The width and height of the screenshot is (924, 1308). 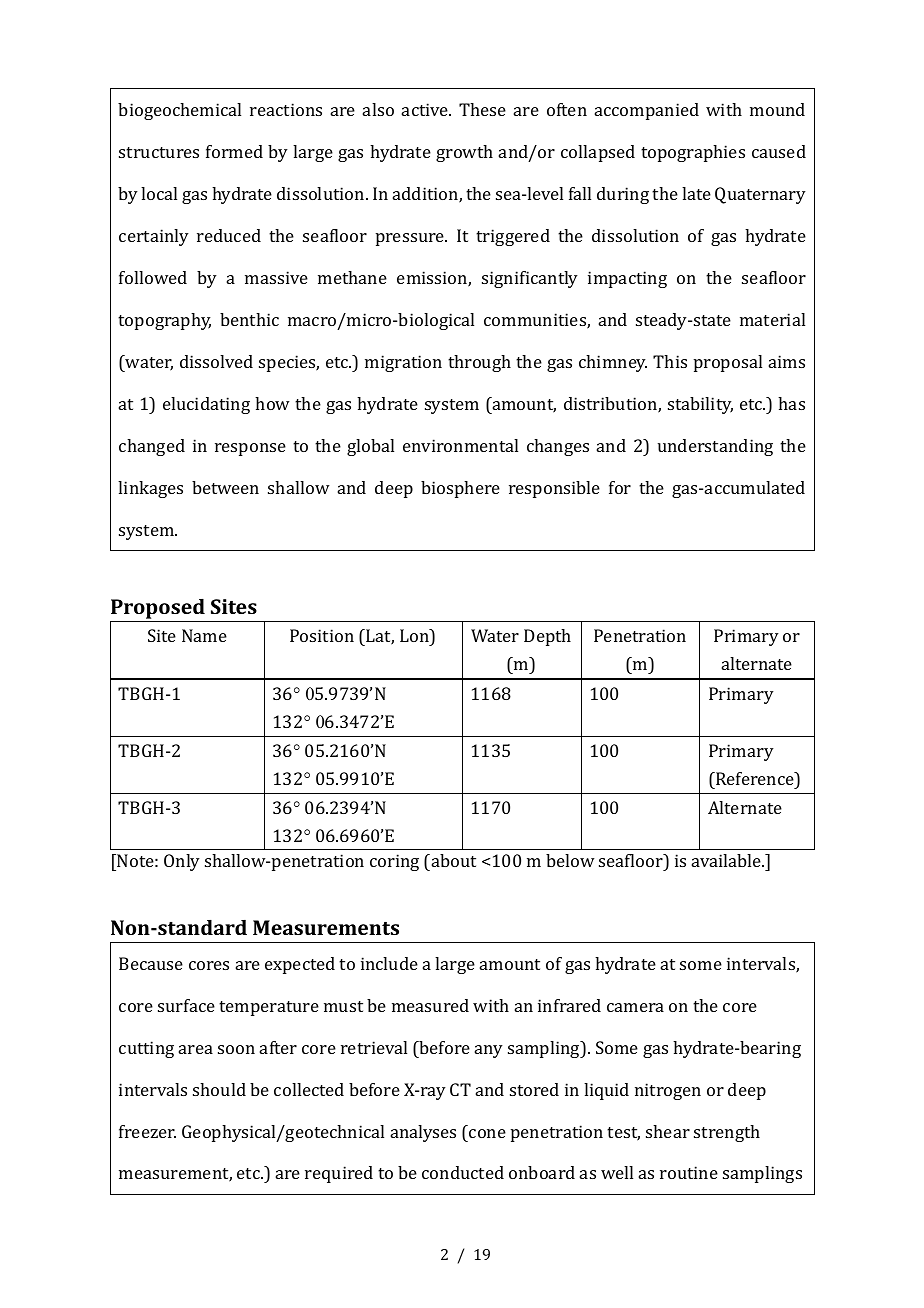 What do you see at coordinates (755, 778) in the screenshot?
I see `Reference` at bounding box center [755, 778].
